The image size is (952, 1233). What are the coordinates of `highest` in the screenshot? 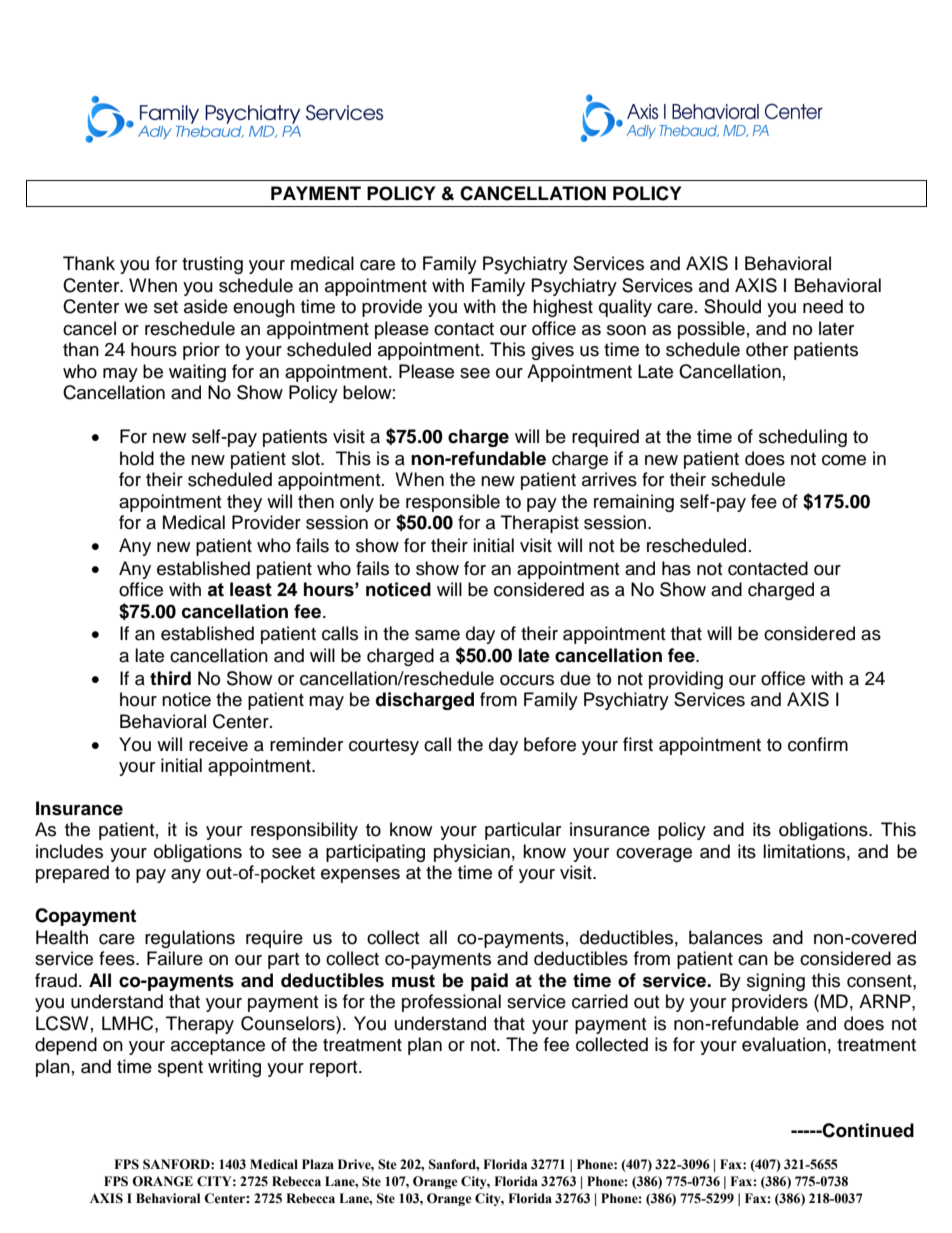 It's located at (563, 308).
